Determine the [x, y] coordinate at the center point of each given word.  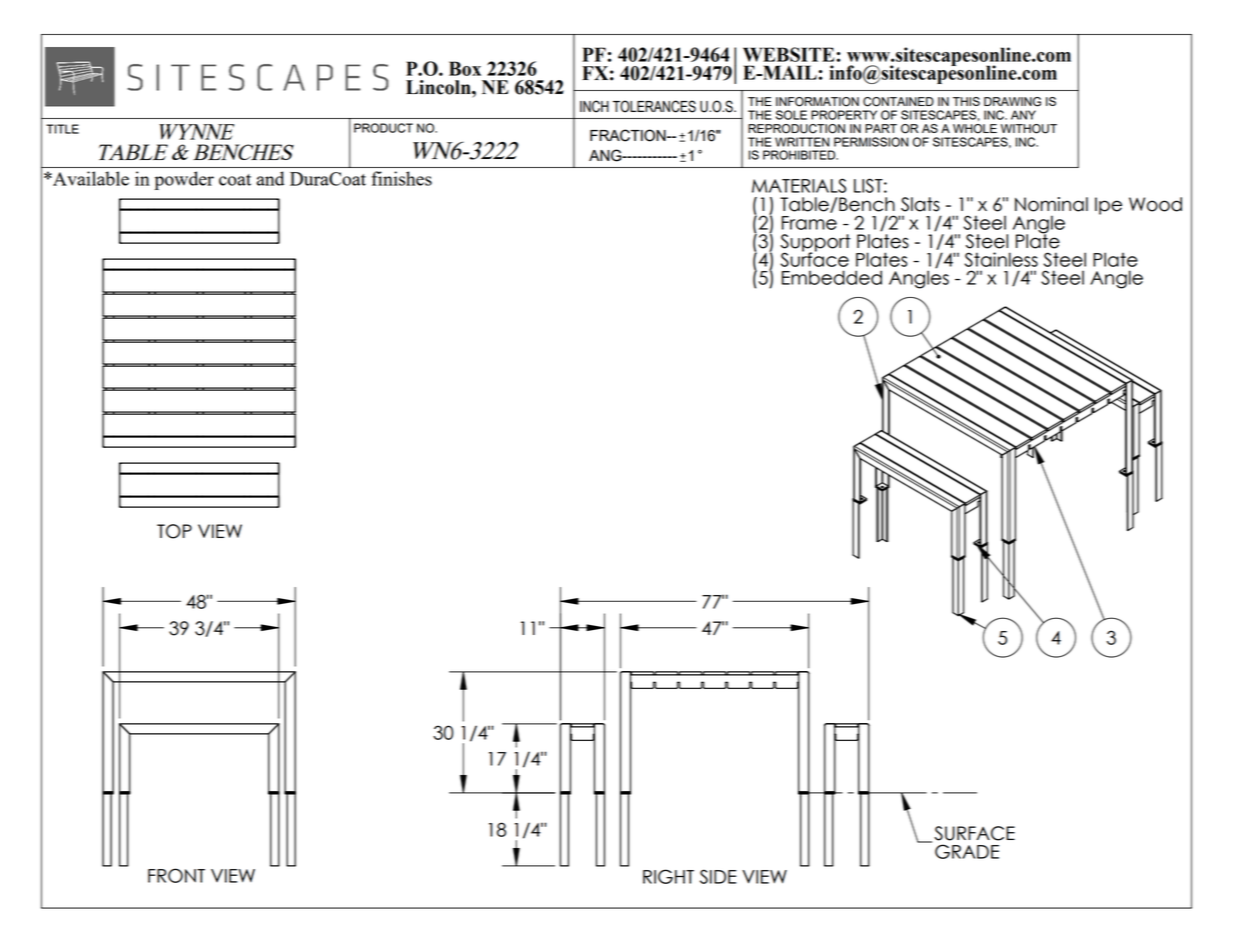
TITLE [62, 129]
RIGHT [668, 876]
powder [184, 180]
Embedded [832, 277]
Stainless [1001, 259]
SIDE [718, 876]
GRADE [967, 851]
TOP [174, 531]
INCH [594, 106]
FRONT [176, 875]
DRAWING [1012, 102]
